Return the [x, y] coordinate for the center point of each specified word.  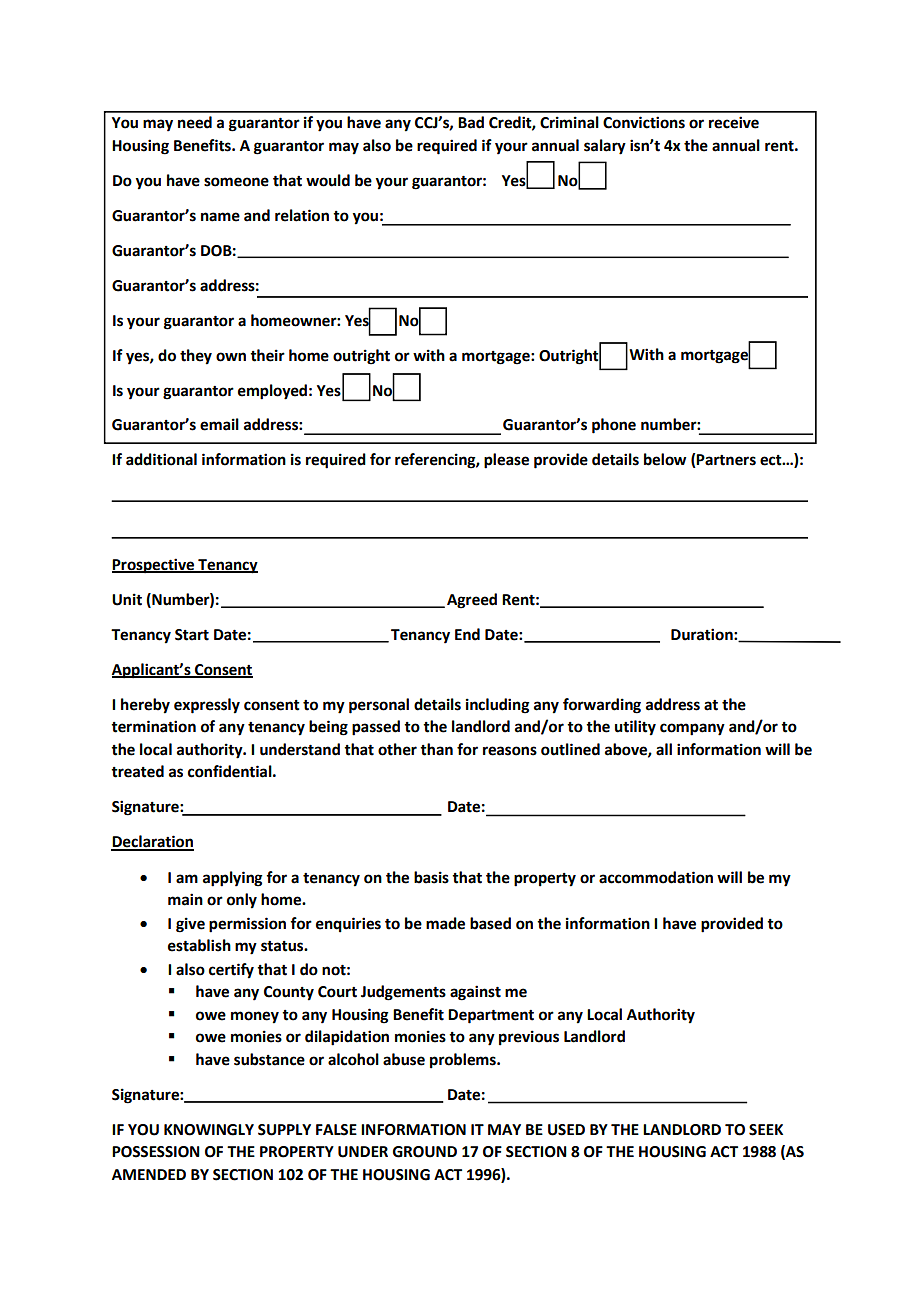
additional [161, 459]
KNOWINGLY [209, 1130]
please [506, 461]
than [436, 749]
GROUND [425, 1152]
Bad [471, 122]
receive [734, 122]
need [195, 122]
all [664, 749]
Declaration [152, 842]
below [665, 459]
